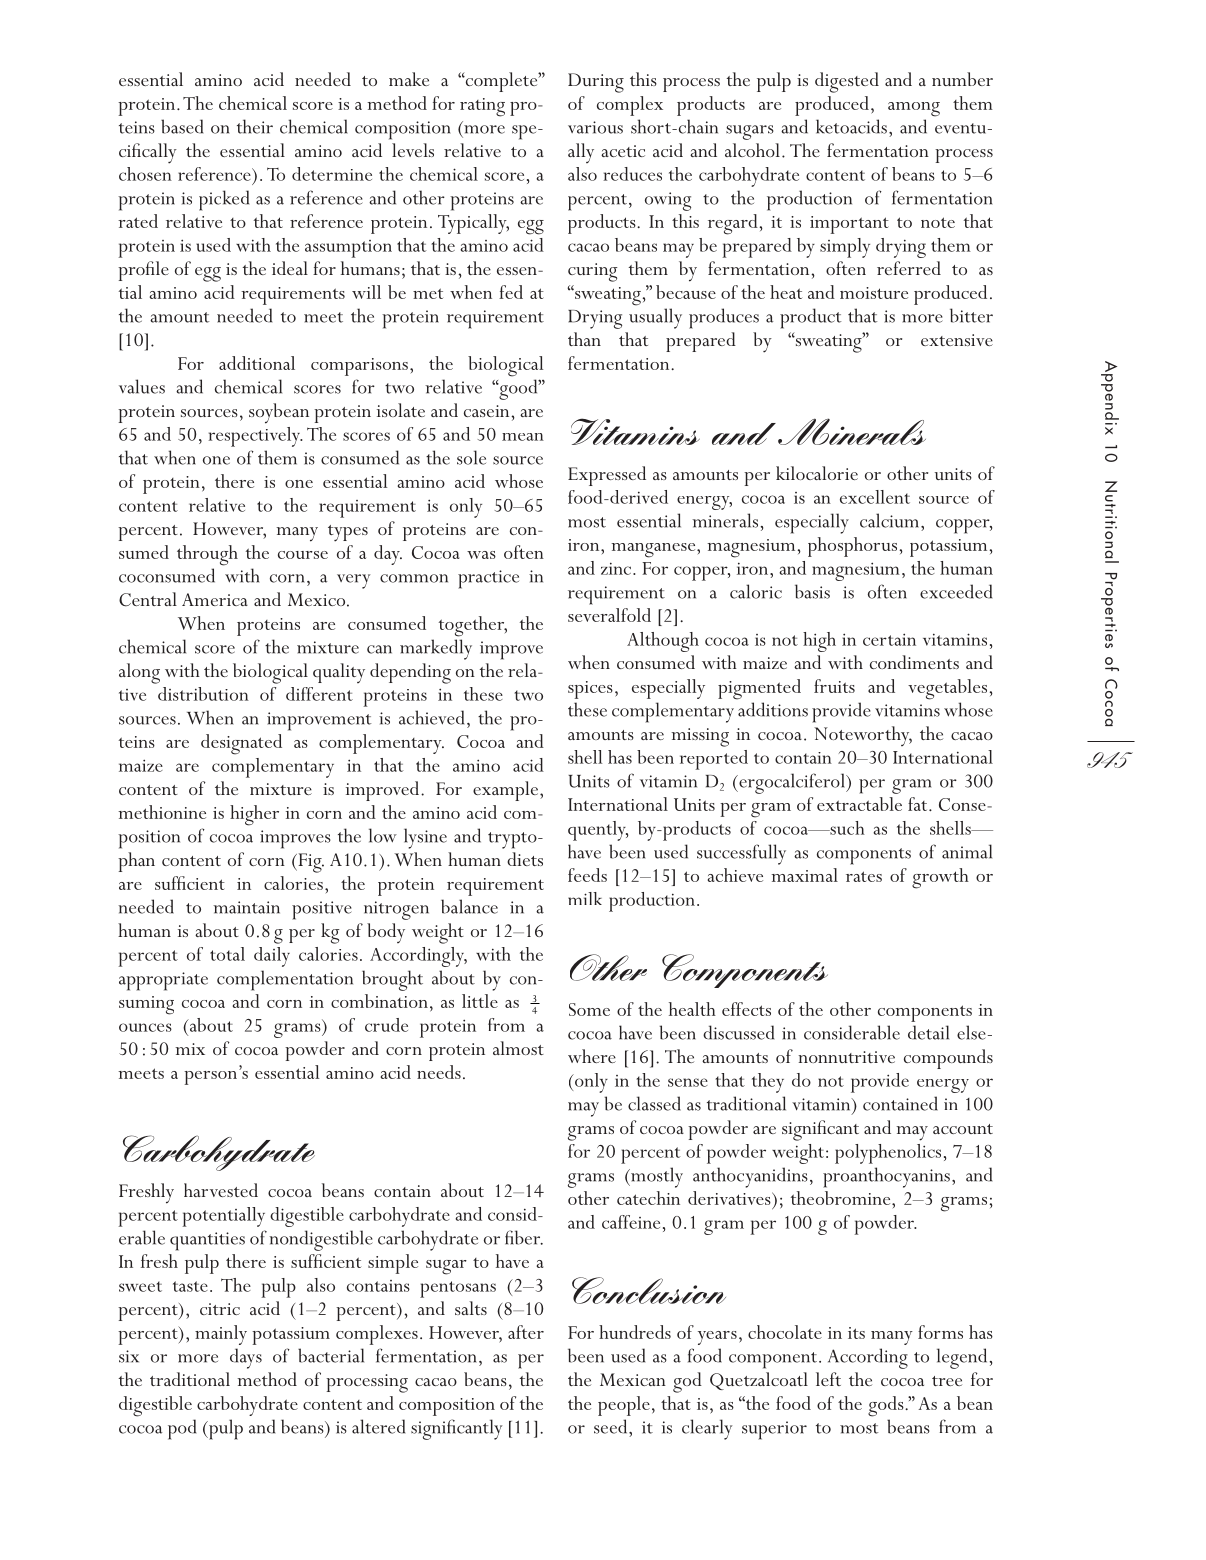  Describe the element at coordinates (507, 791) in the document. I see `example` at that location.
